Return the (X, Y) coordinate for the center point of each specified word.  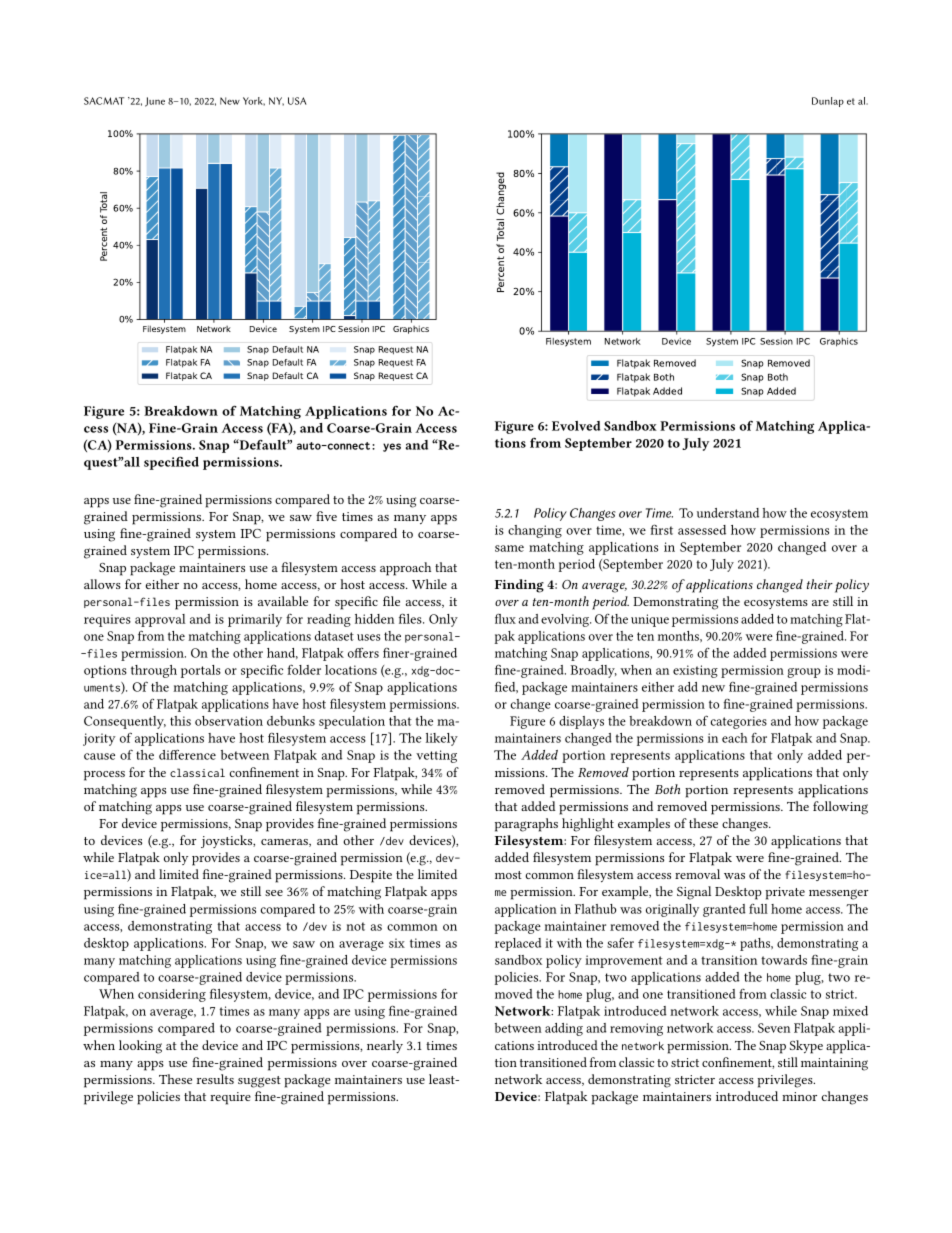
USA (297, 101)
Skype (806, 1047)
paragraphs (526, 825)
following (840, 808)
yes (392, 447)
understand (728, 513)
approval (160, 620)
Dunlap (828, 102)
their (820, 584)
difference (187, 754)
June (155, 102)
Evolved (576, 426)
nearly (385, 1046)
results (215, 1079)
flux (505, 618)
